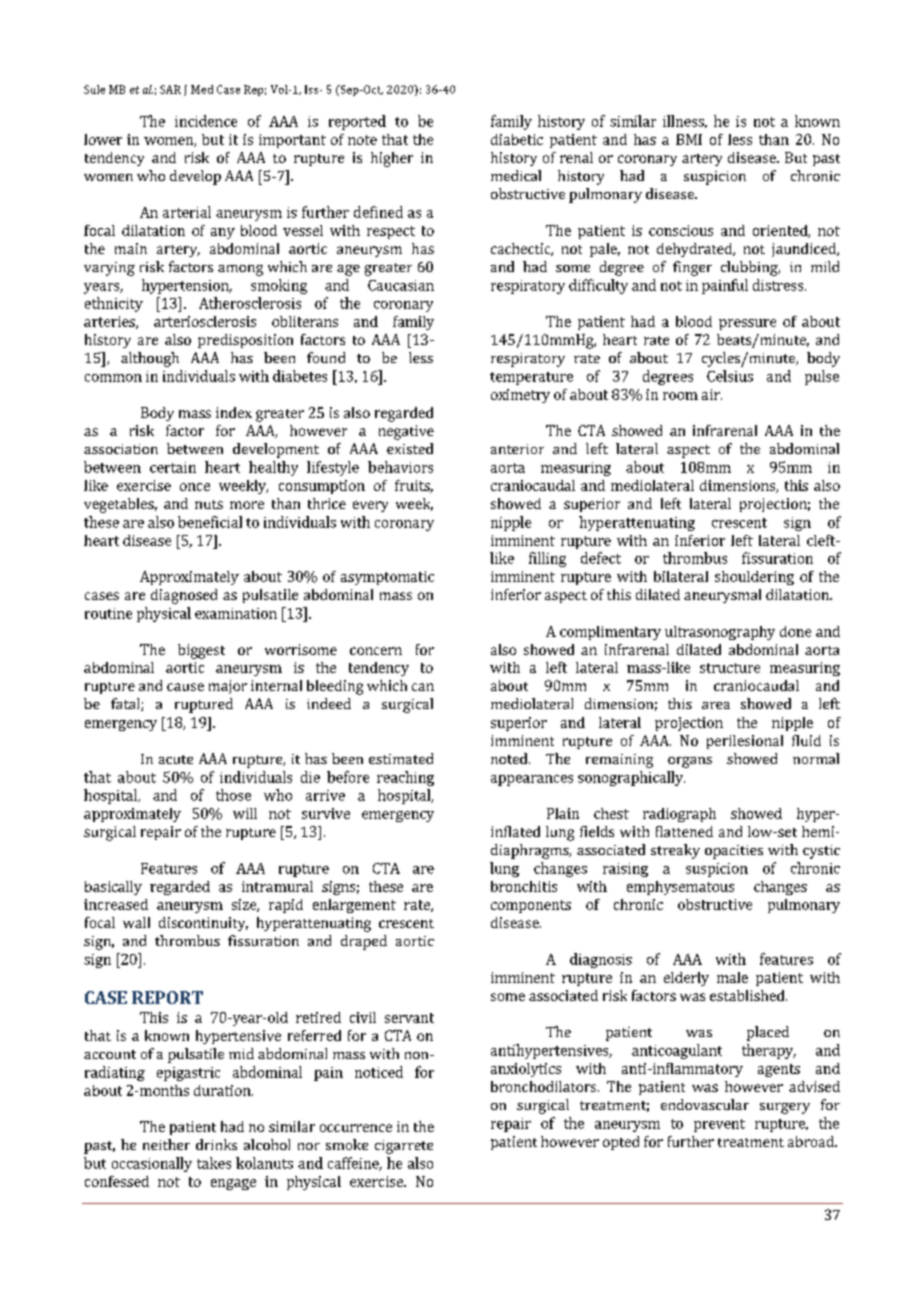 The image size is (924, 1308). Describe the element at coordinates (517, 139) in the screenshot. I see `diabetic` at that location.
